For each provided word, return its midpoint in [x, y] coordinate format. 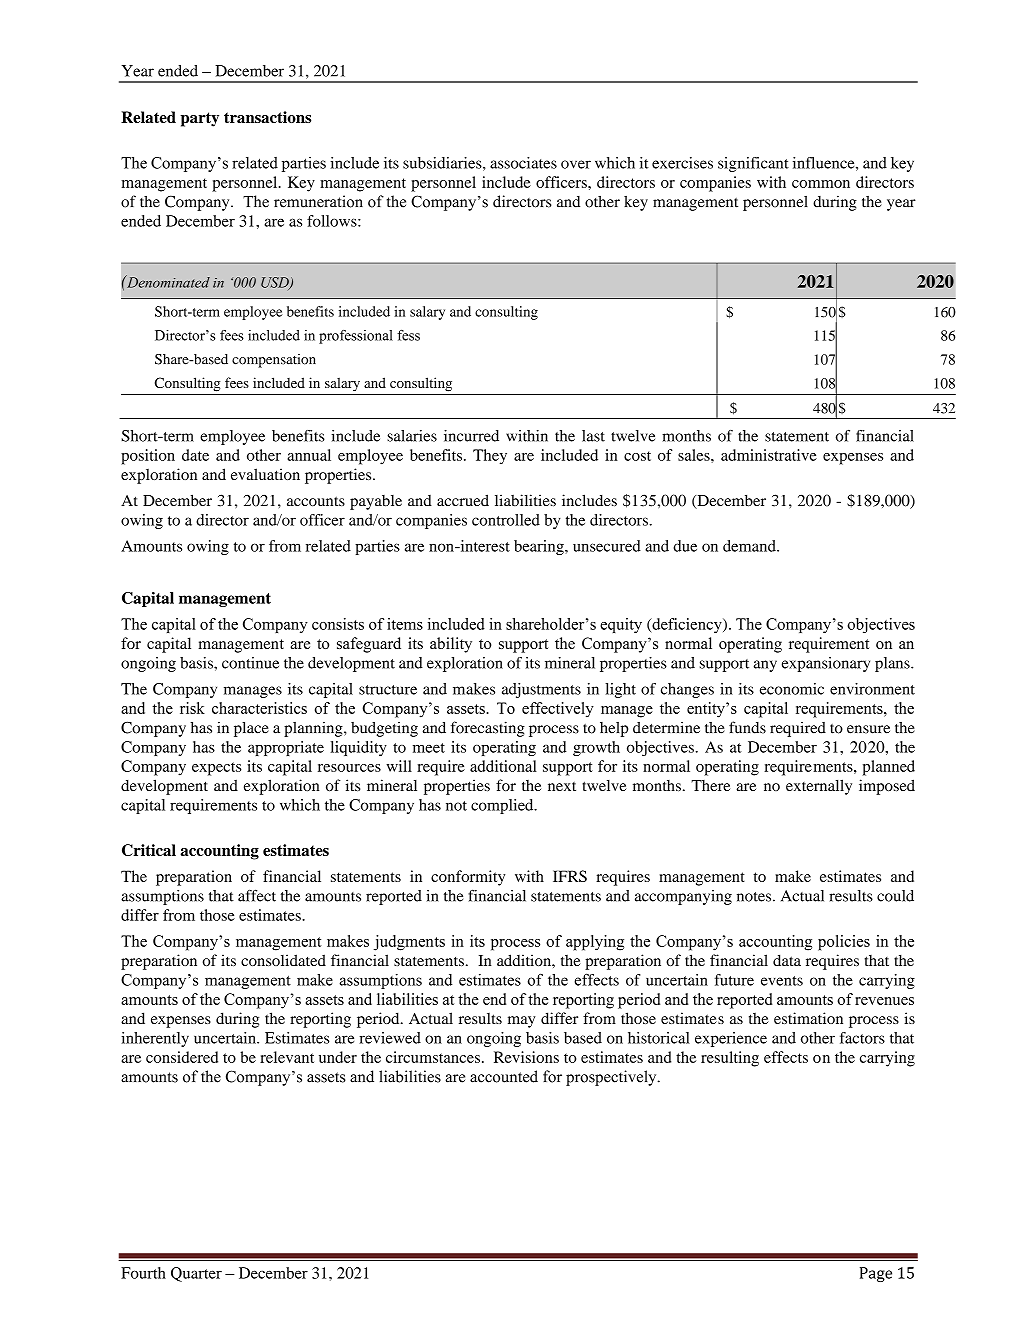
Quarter [196, 1274]
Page [876, 1274]
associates [523, 163]
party [200, 119]
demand [750, 546]
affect [257, 895]
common [821, 184]
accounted [504, 1076]
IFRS [570, 876]
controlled [506, 520]
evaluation [265, 474]
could [895, 896]
